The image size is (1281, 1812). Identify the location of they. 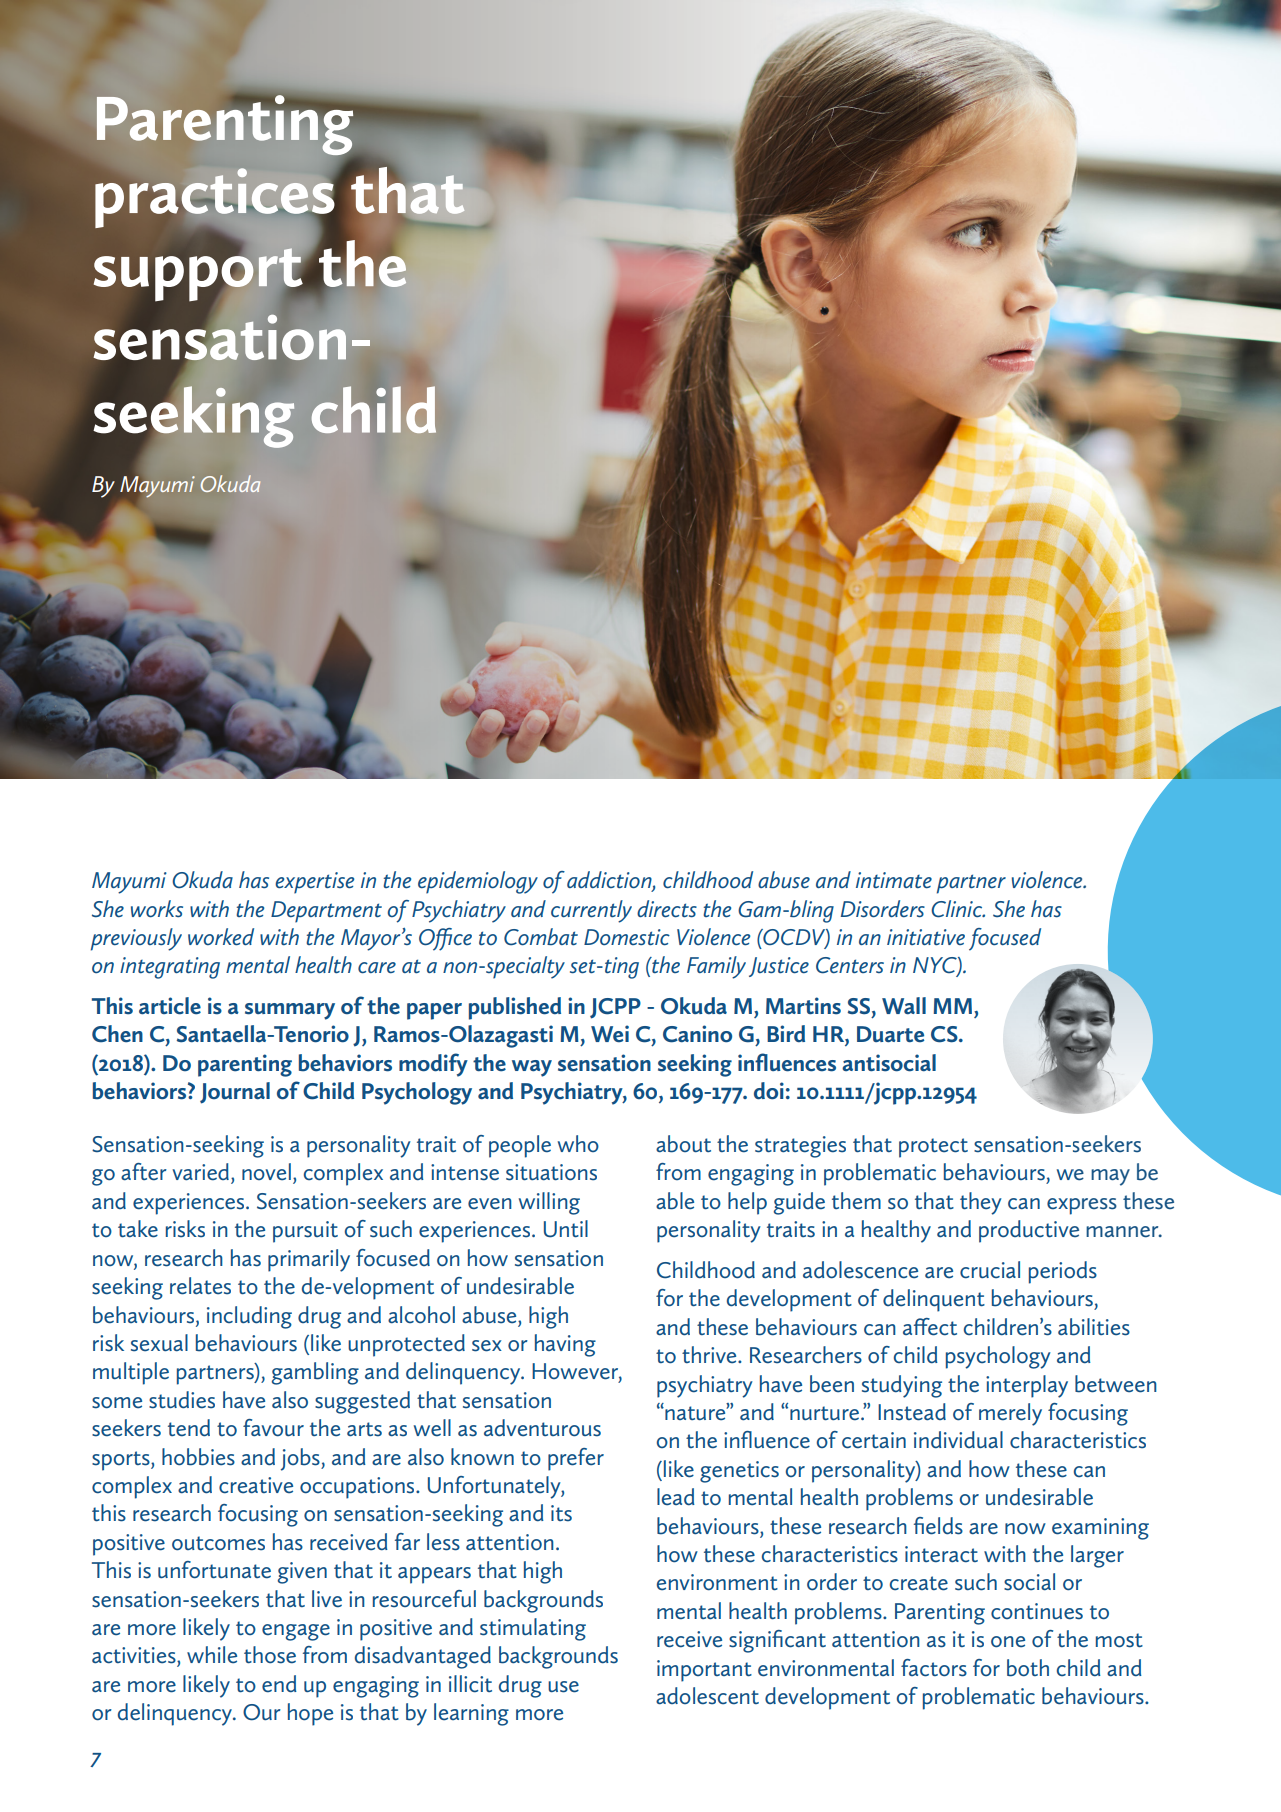
(981, 1203).
